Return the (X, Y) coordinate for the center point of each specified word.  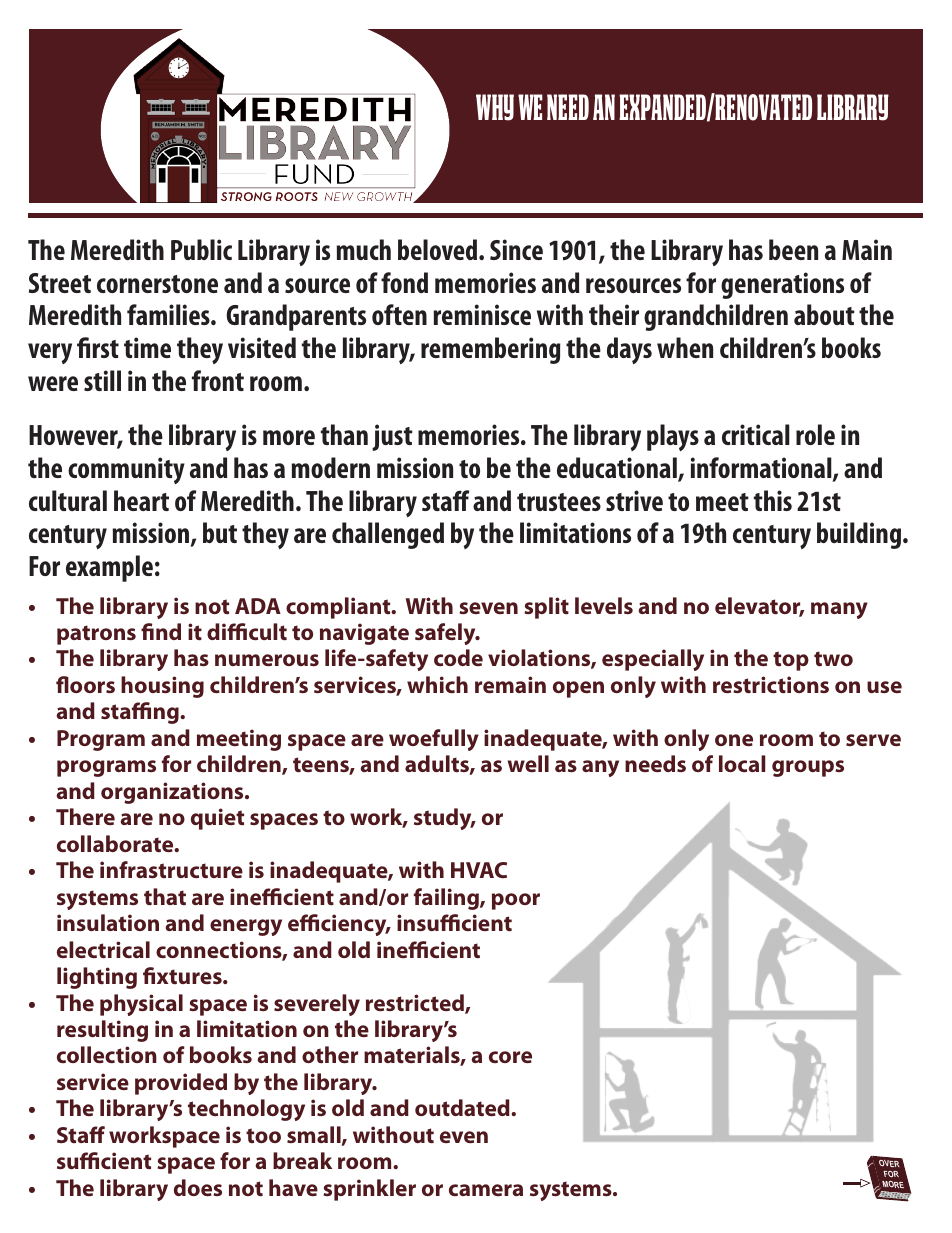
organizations (173, 793)
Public (201, 249)
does (198, 1187)
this (773, 500)
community (126, 470)
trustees (559, 502)
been (793, 249)
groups (808, 768)
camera (486, 1190)
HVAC (479, 870)
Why (495, 107)
